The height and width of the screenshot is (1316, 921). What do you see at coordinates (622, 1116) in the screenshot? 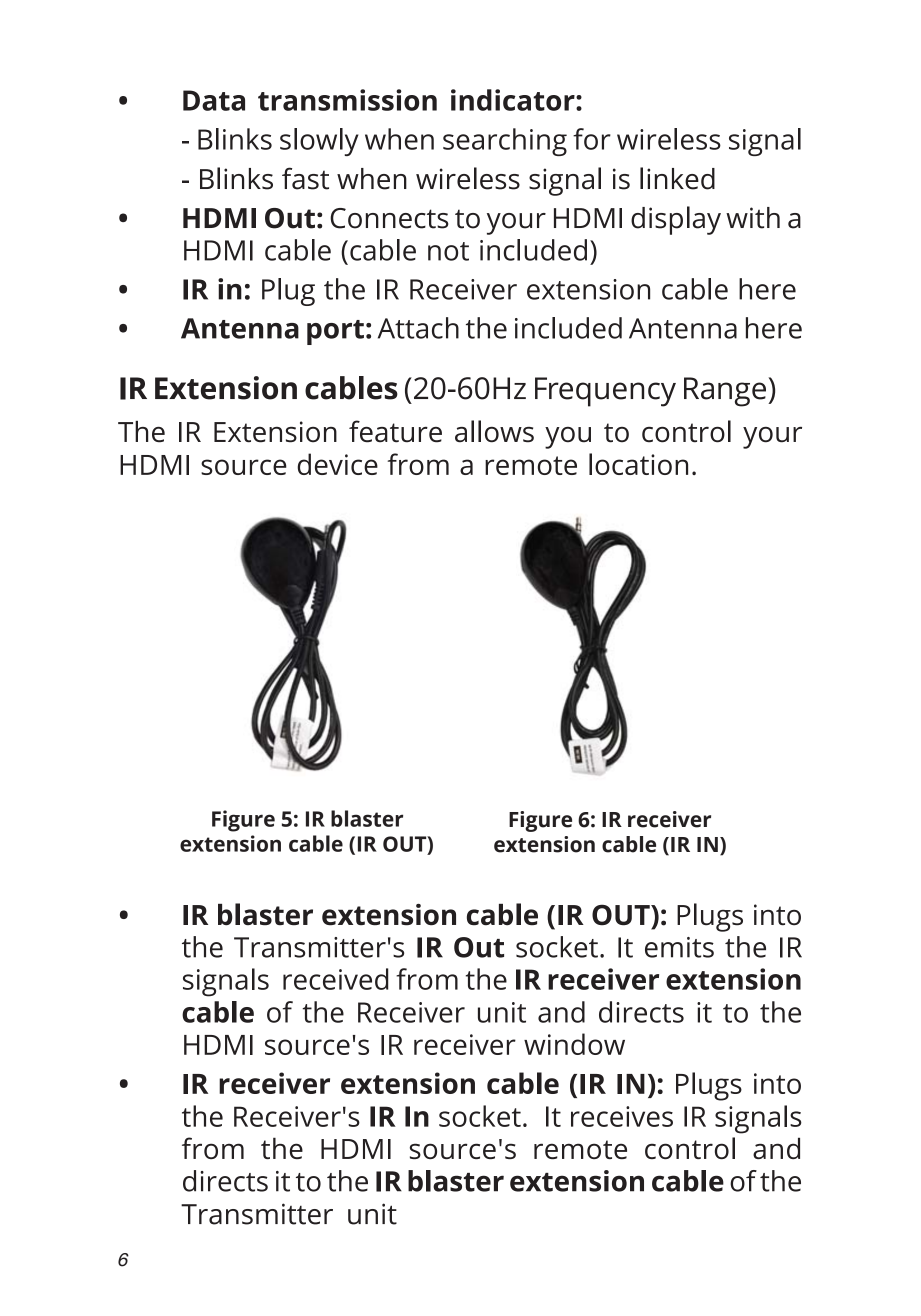
I see `receives` at bounding box center [622, 1116].
